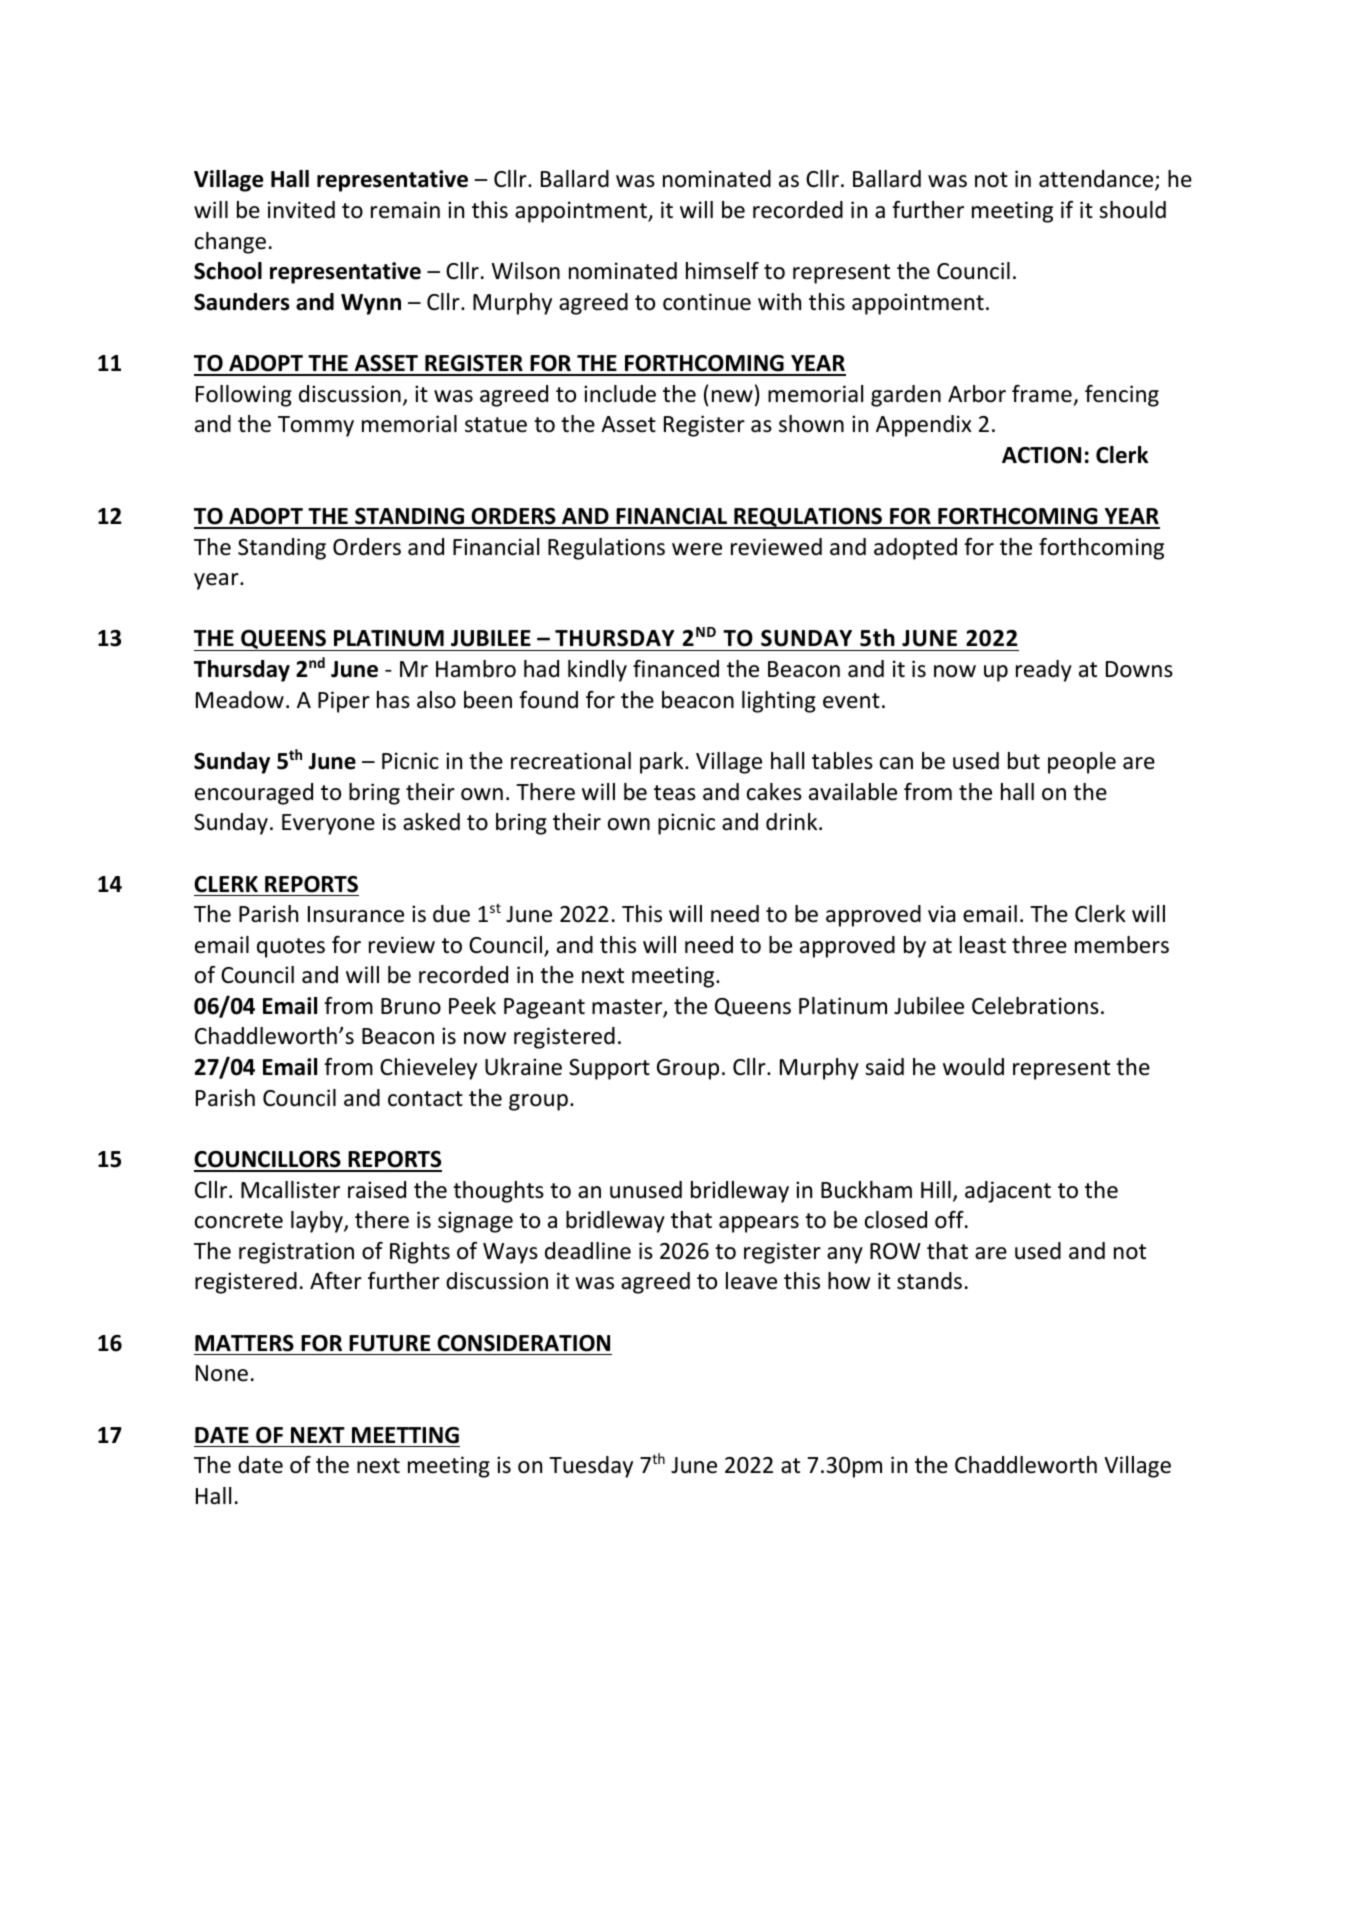 This screenshot has width=1357, height=1919. What do you see at coordinates (328, 824) in the screenshot?
I see `Everyone` at bounding box center [328, 824].
